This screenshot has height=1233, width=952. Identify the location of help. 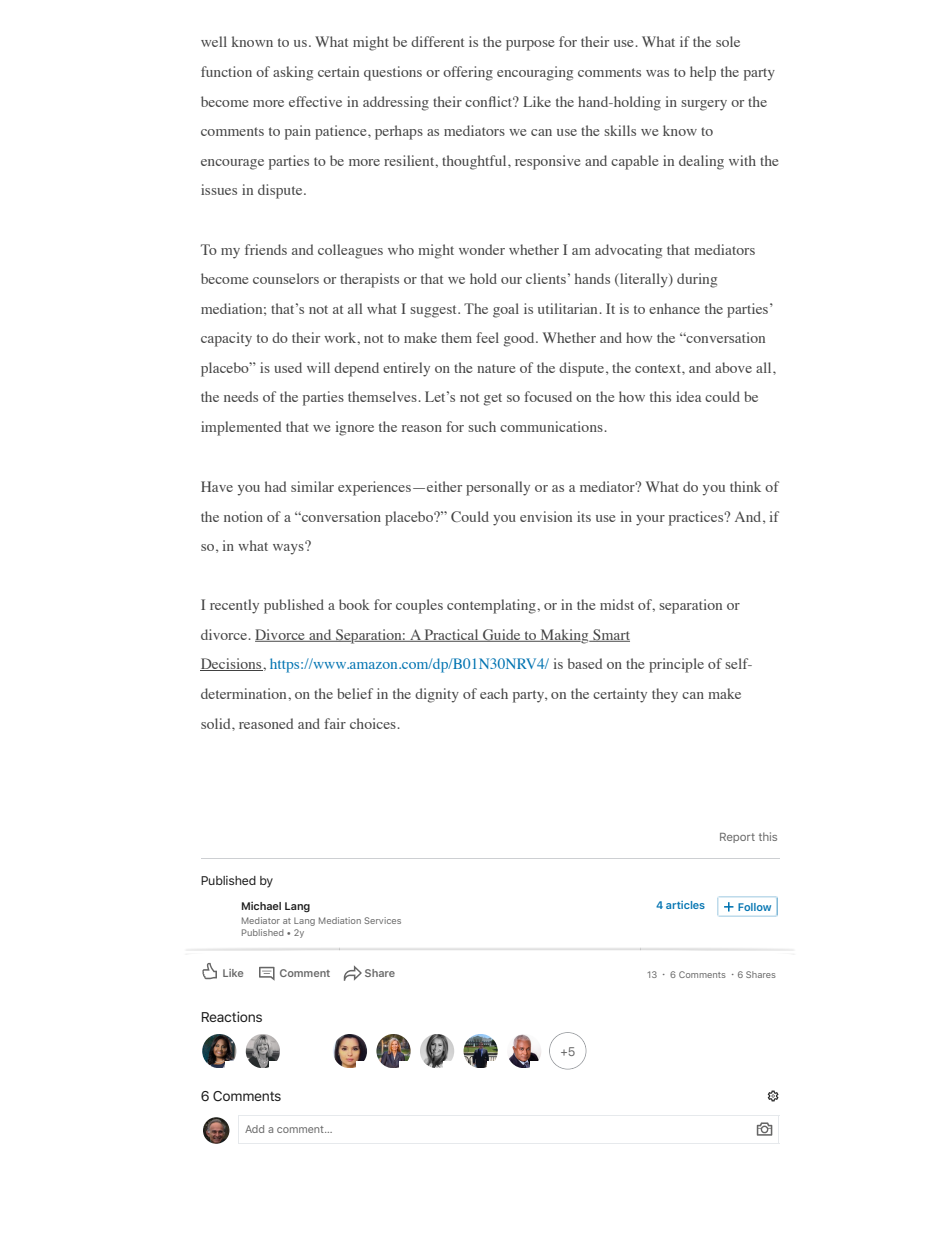
(703, 73).
